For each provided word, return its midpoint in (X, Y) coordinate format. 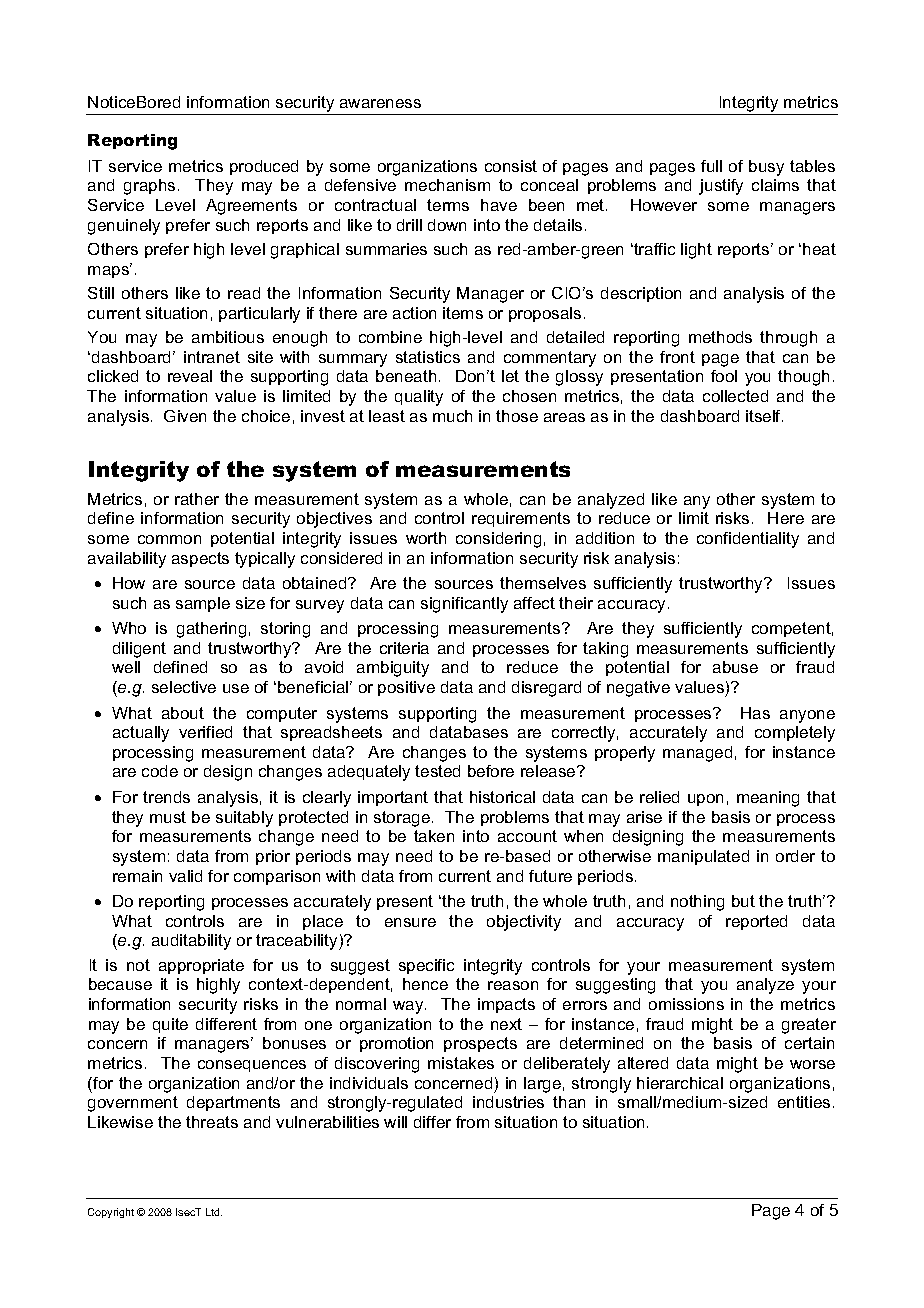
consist (511, 166)
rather (197, 499)
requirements (521, 519)
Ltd (214, 1212)
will (395, 1122)
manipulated (703, 857)
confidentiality (748, 540)
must (168, 817)
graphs (149, 187)
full (711, 166)
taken (434, 836)
